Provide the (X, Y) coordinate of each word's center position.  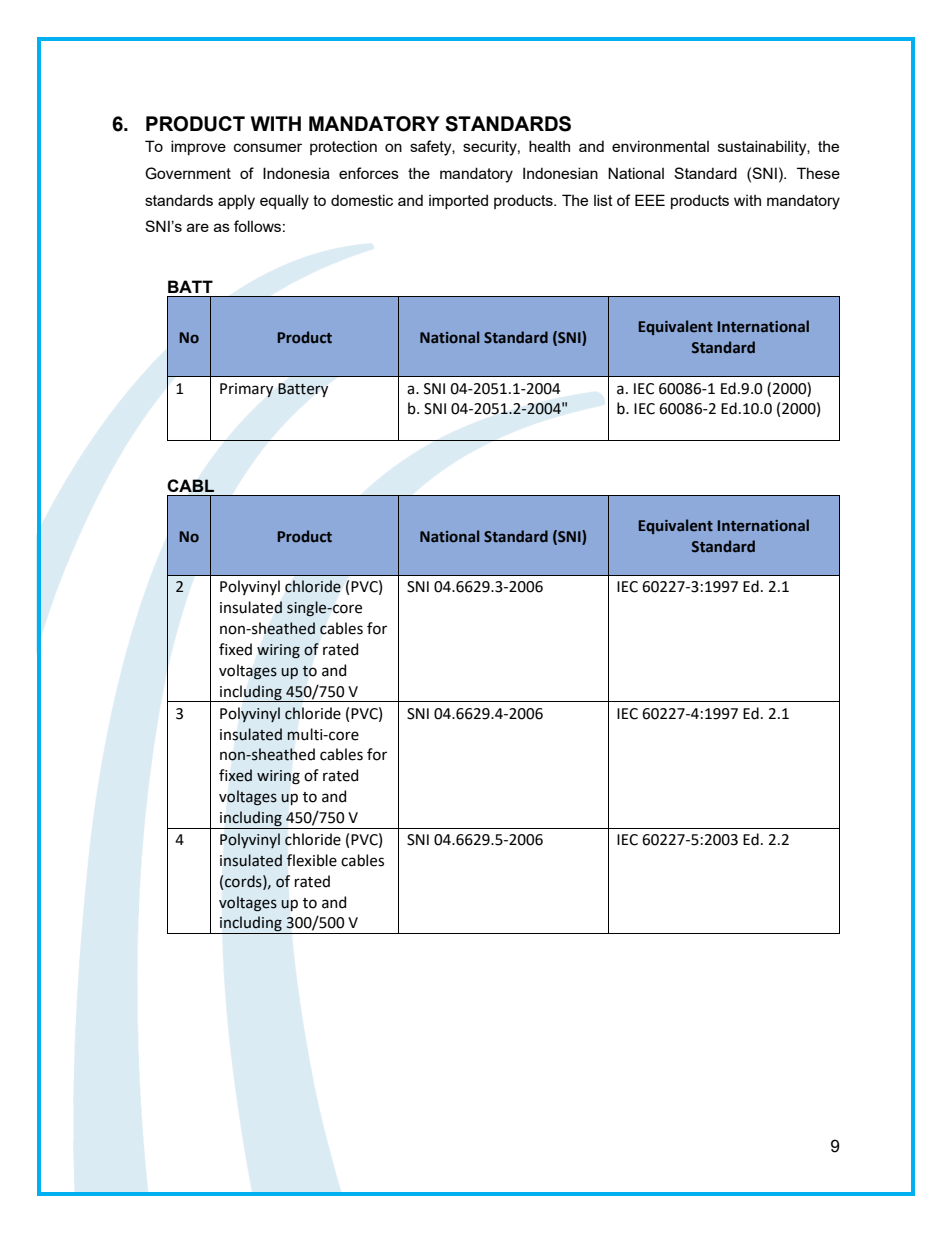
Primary (246, 390)
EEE (650, 200)
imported (458, 201)
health (549, 146)
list (603, 200)
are (198, 227)
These (818, 173)
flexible (311, 860)
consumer (268, 147)
